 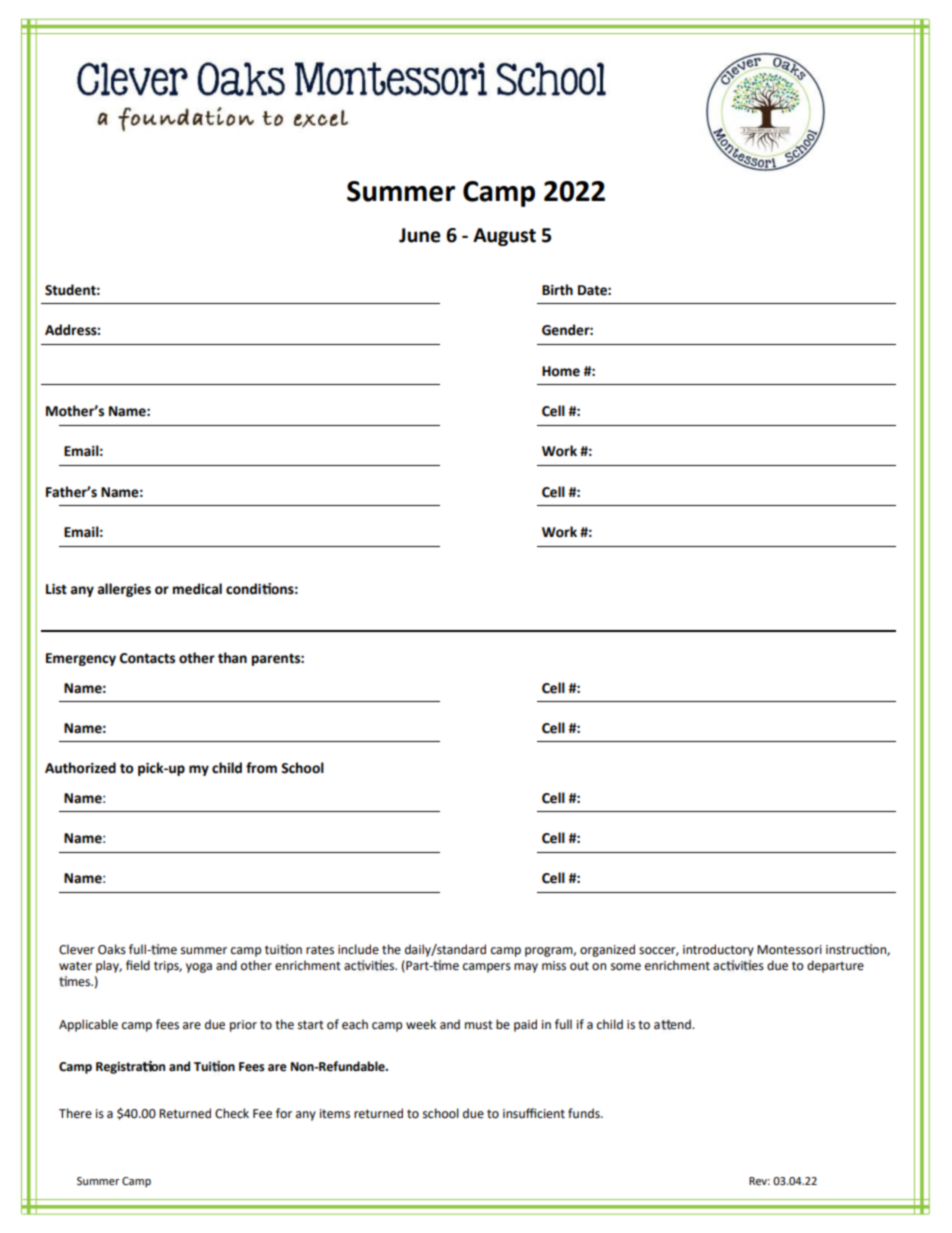 What do you see at coordinates (335, 1114) in the screenshot?
I see `items` at bounding box center [335, 1114].
